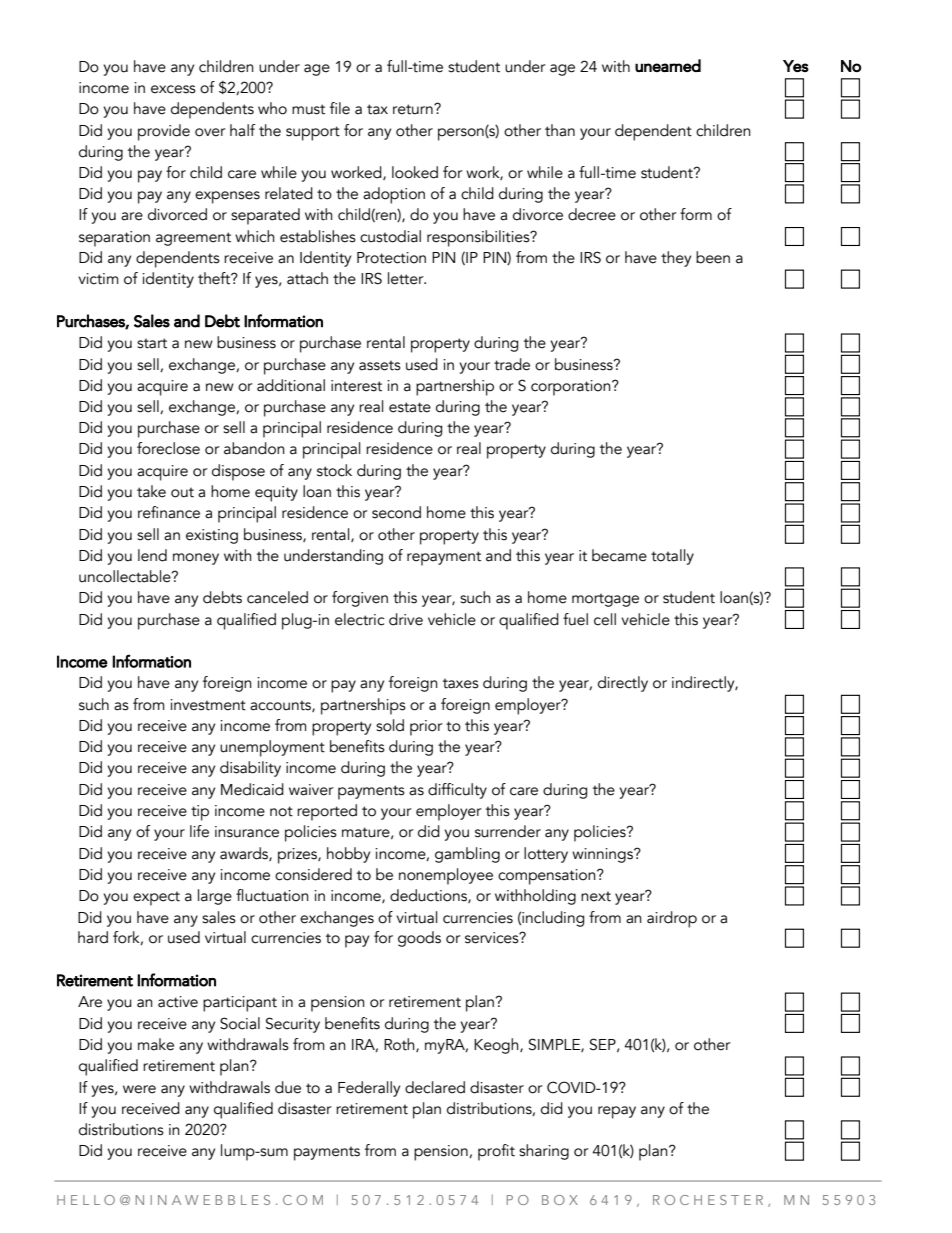 The image size is (952, 1233). What do you see at coordinates (406, 619) in the screenshot?
I see `drive` at bounding box center [406, 619].
